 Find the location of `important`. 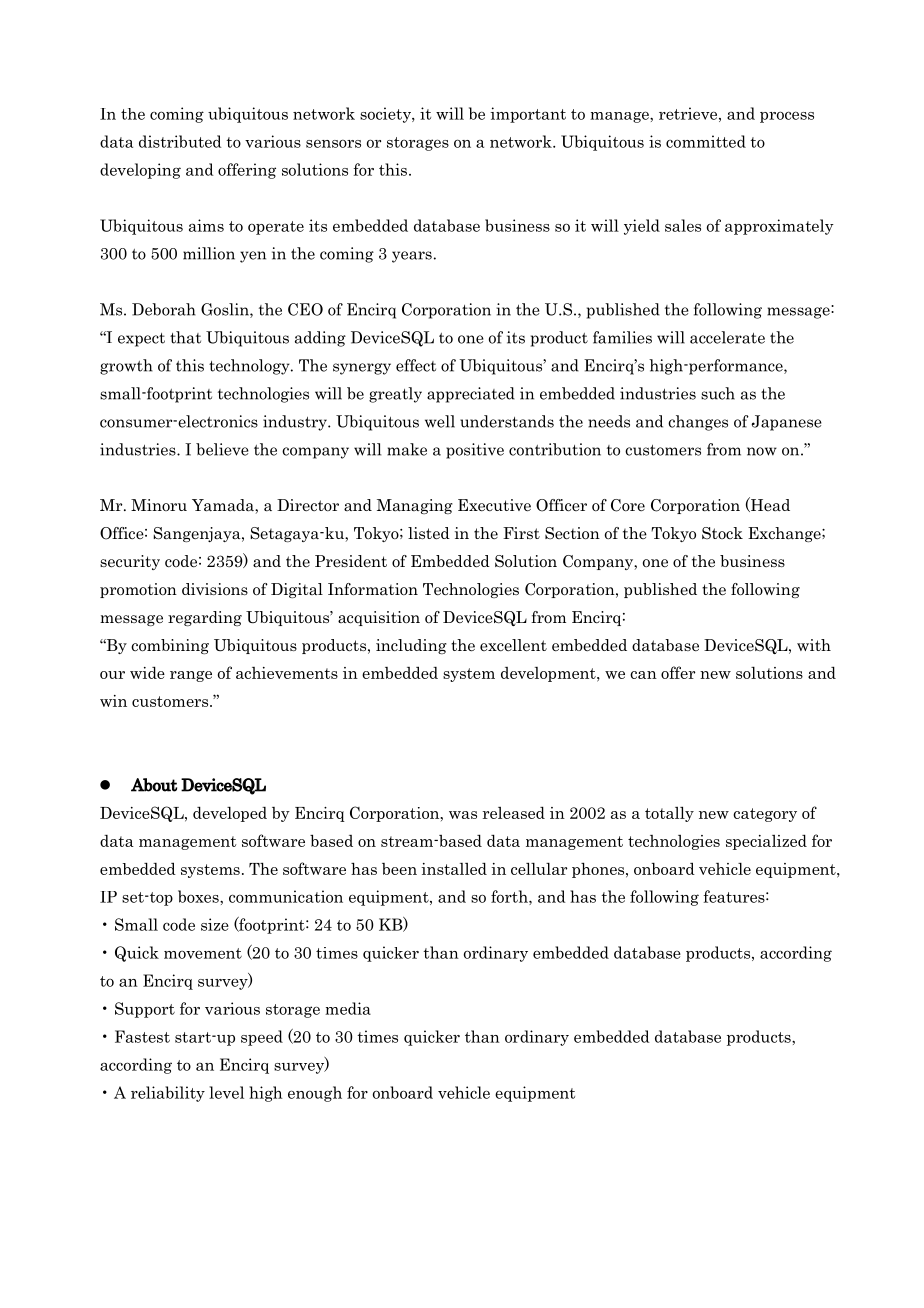

important is located at coordinates (528, 115).
